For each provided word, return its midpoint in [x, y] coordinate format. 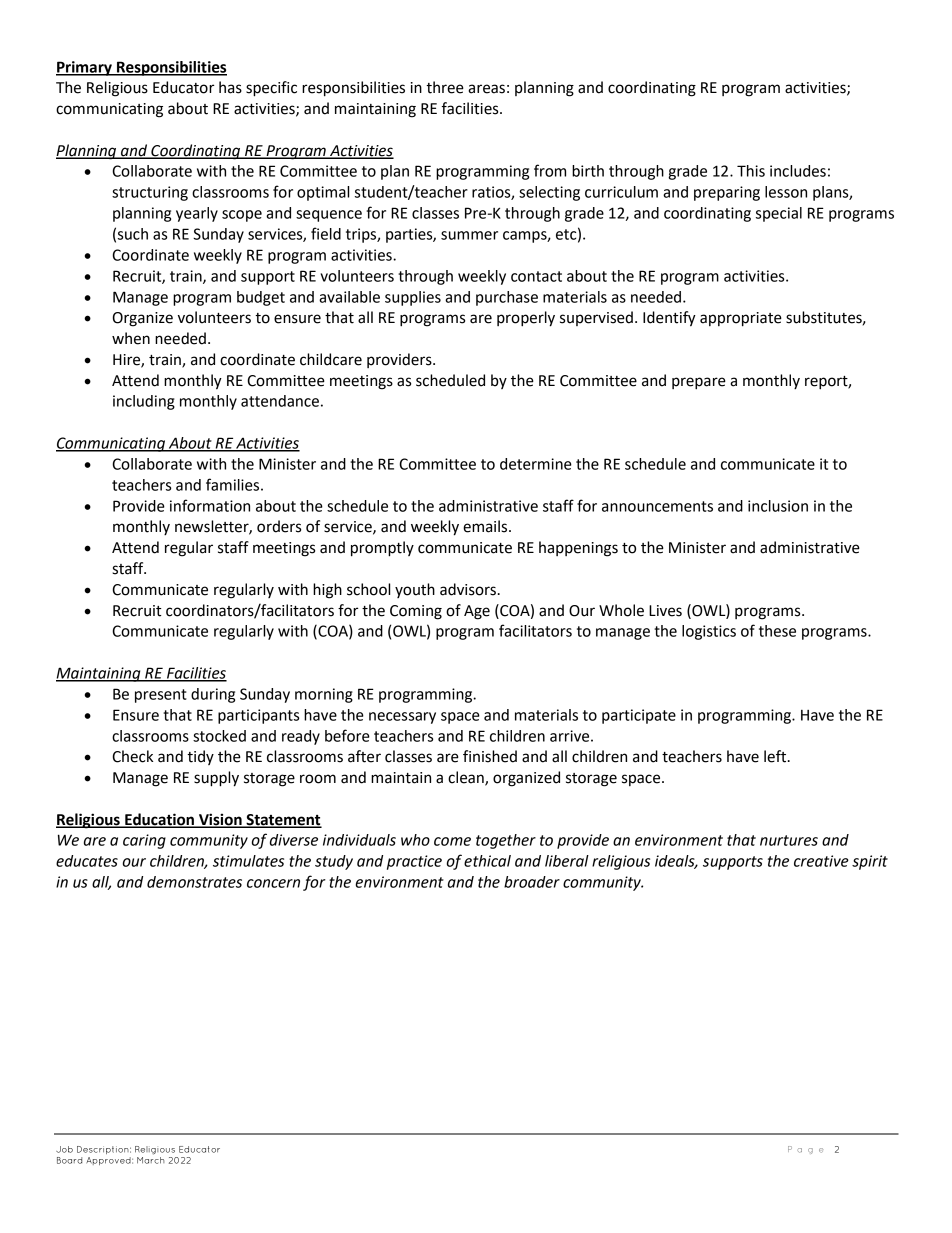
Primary [85, 68]
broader [532, 882]
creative [821, 861]
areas [486, 89]
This [751, 171]
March [151, 1160]
